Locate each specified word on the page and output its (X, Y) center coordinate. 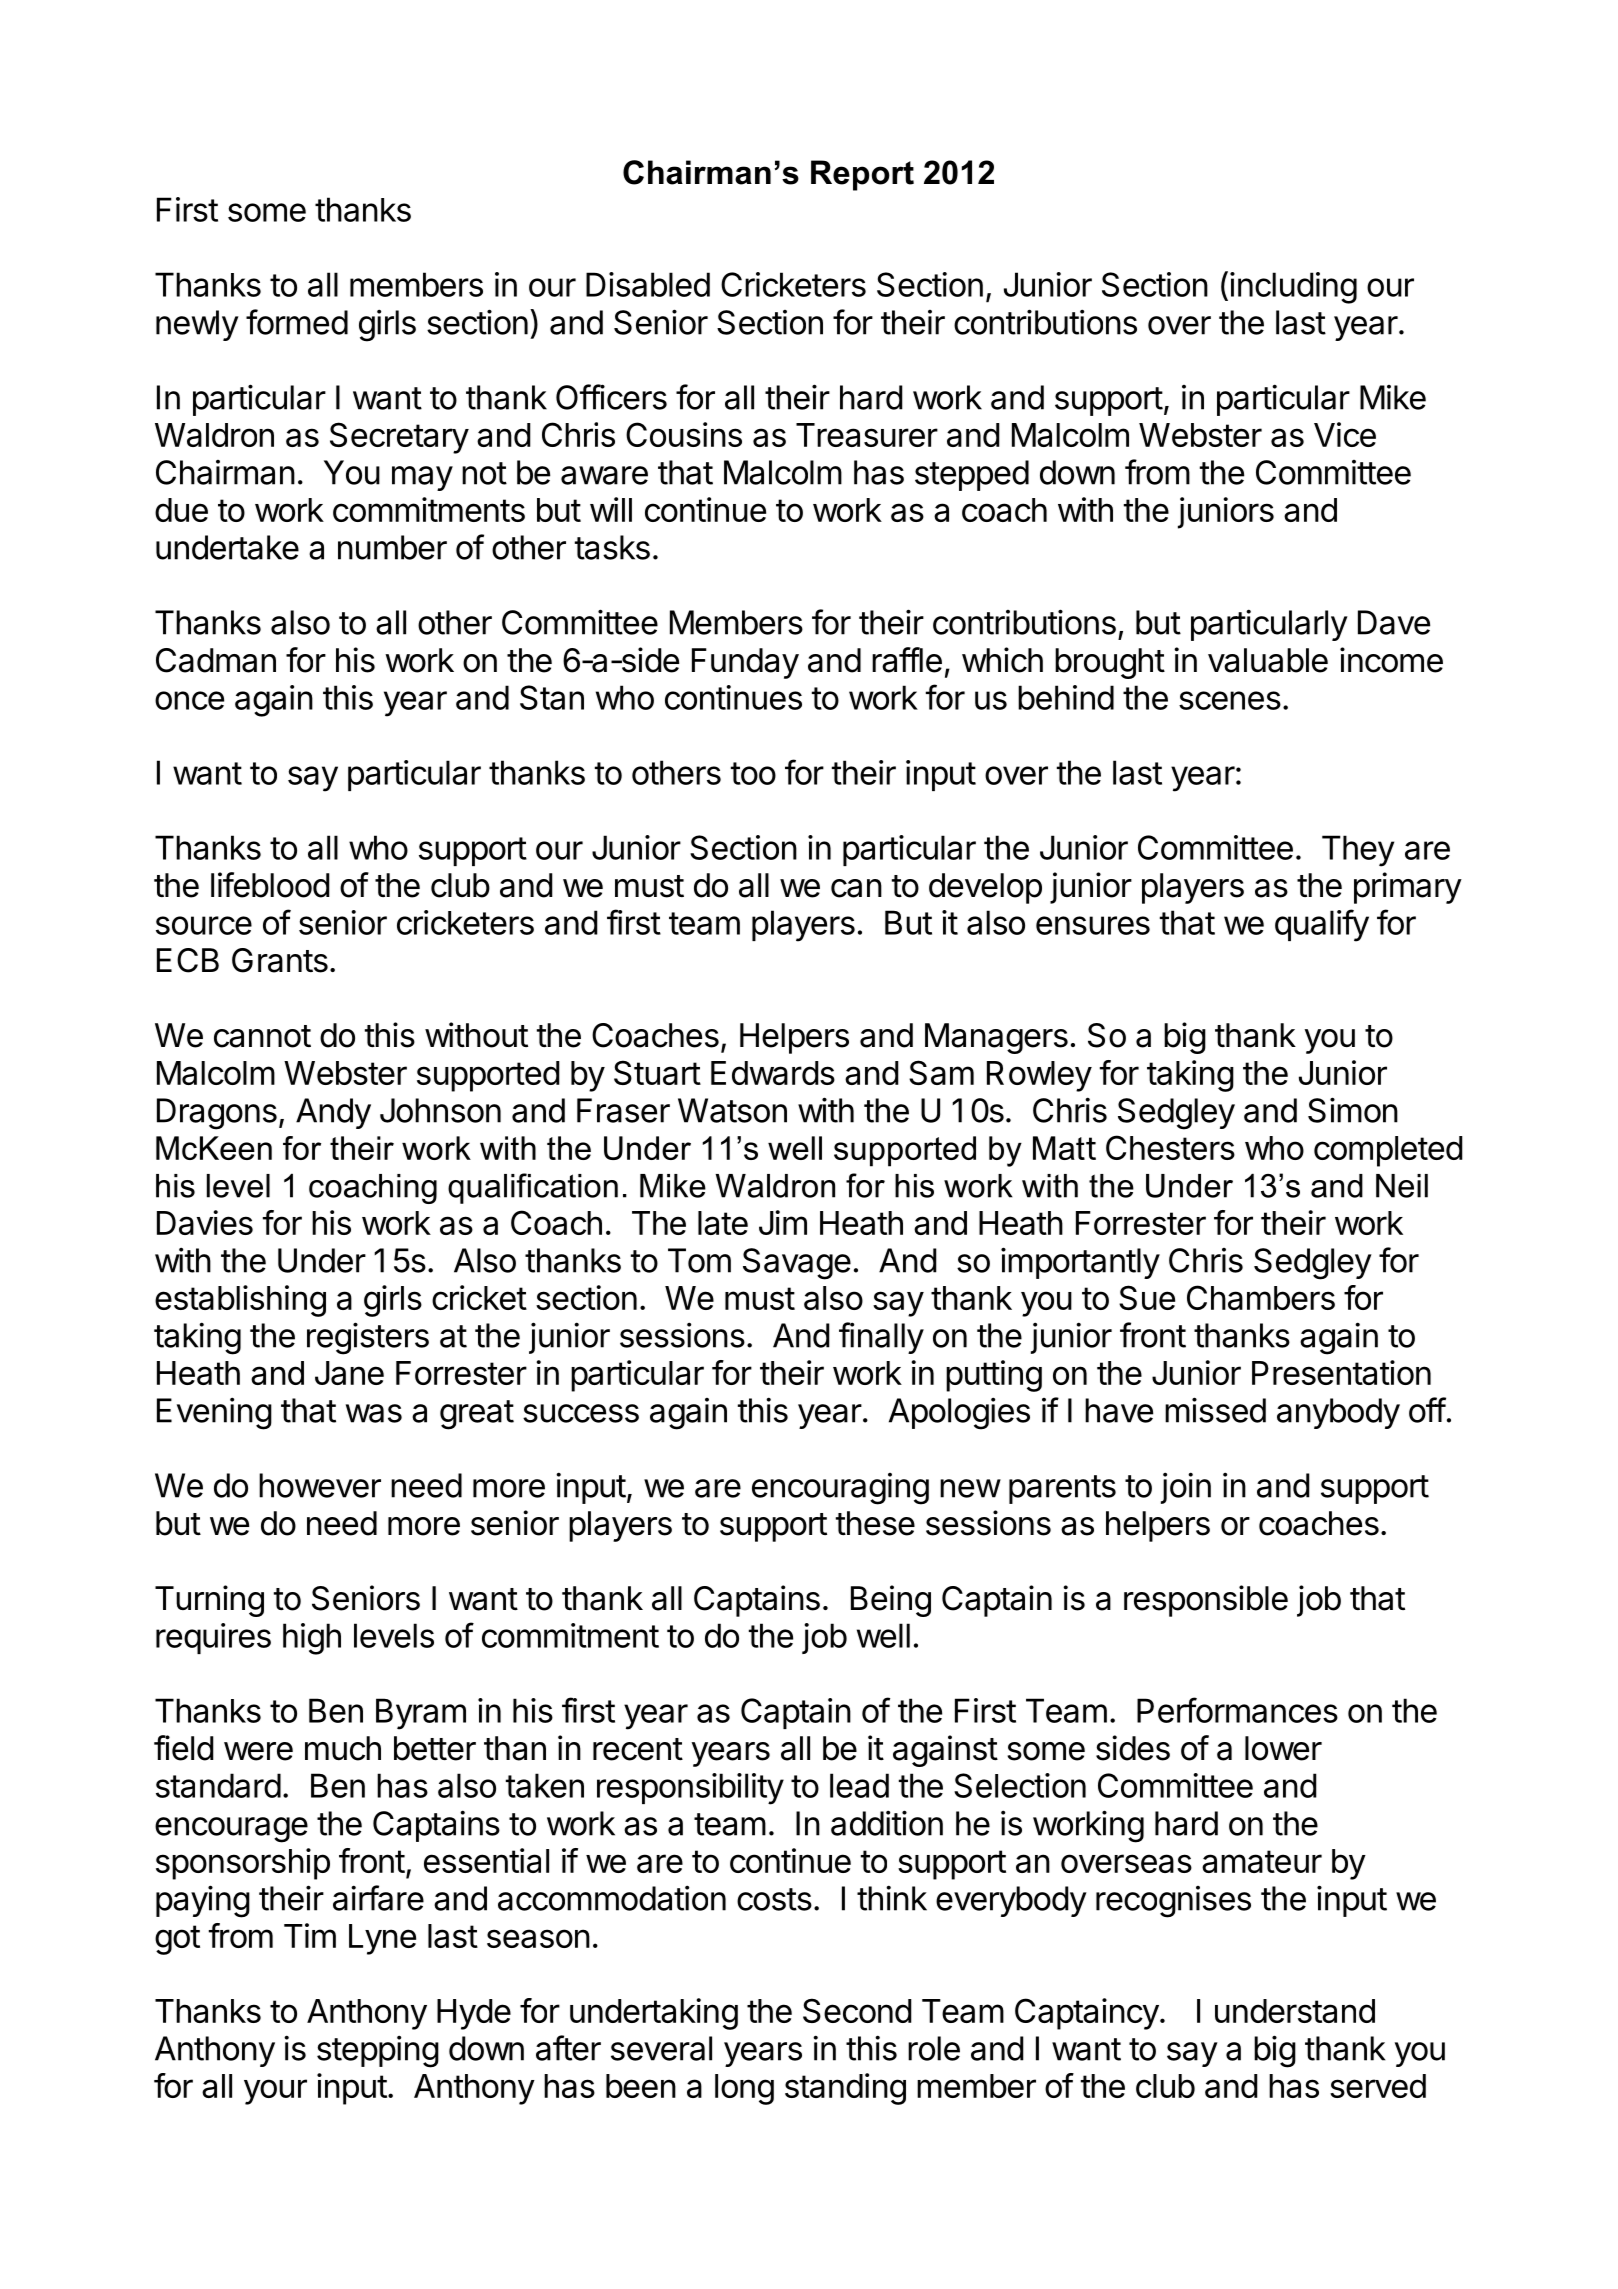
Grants (280, 960)
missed (1215, 1410)
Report (862, 175)
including (1293, 288)
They (1358, 851)
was (374, 1413)
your (275, 2092)
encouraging (840, 1489)
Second (857, 2010)
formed (297, 322)
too (753, 773)
